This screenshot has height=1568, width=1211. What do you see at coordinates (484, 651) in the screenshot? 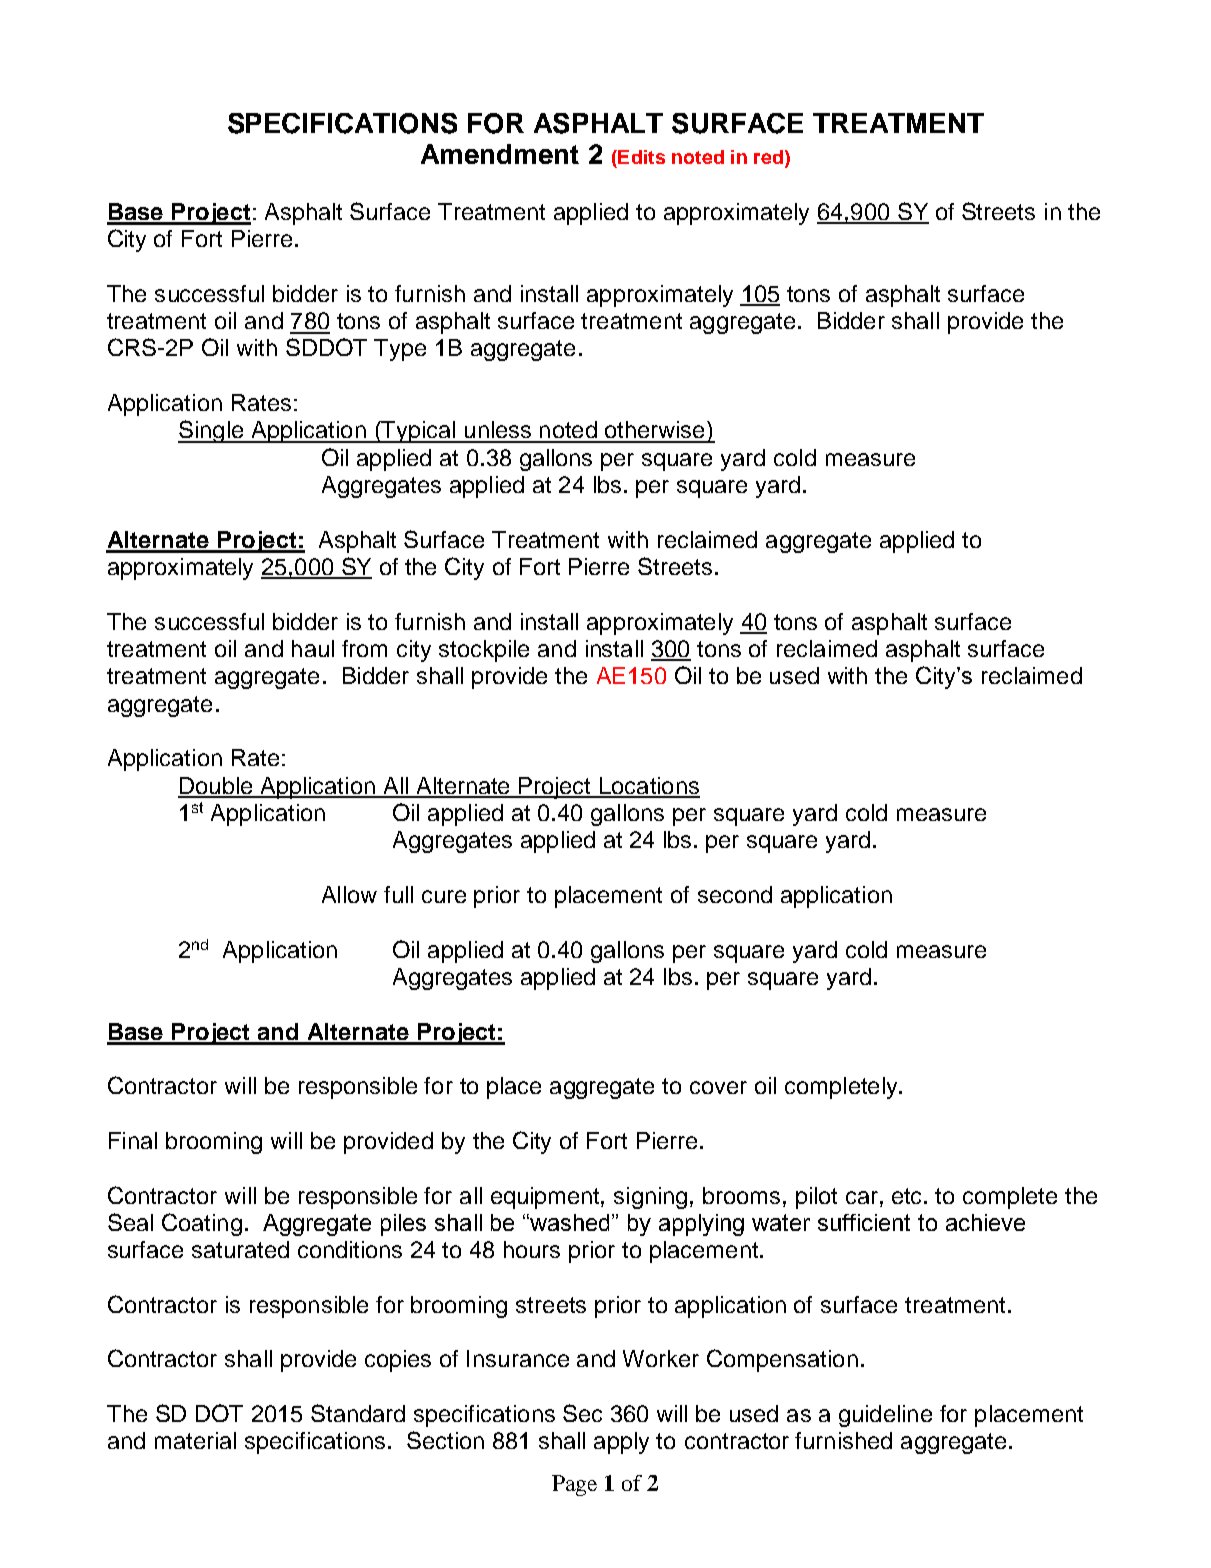
I see `stockpile` at bounding box center [484, 651].
